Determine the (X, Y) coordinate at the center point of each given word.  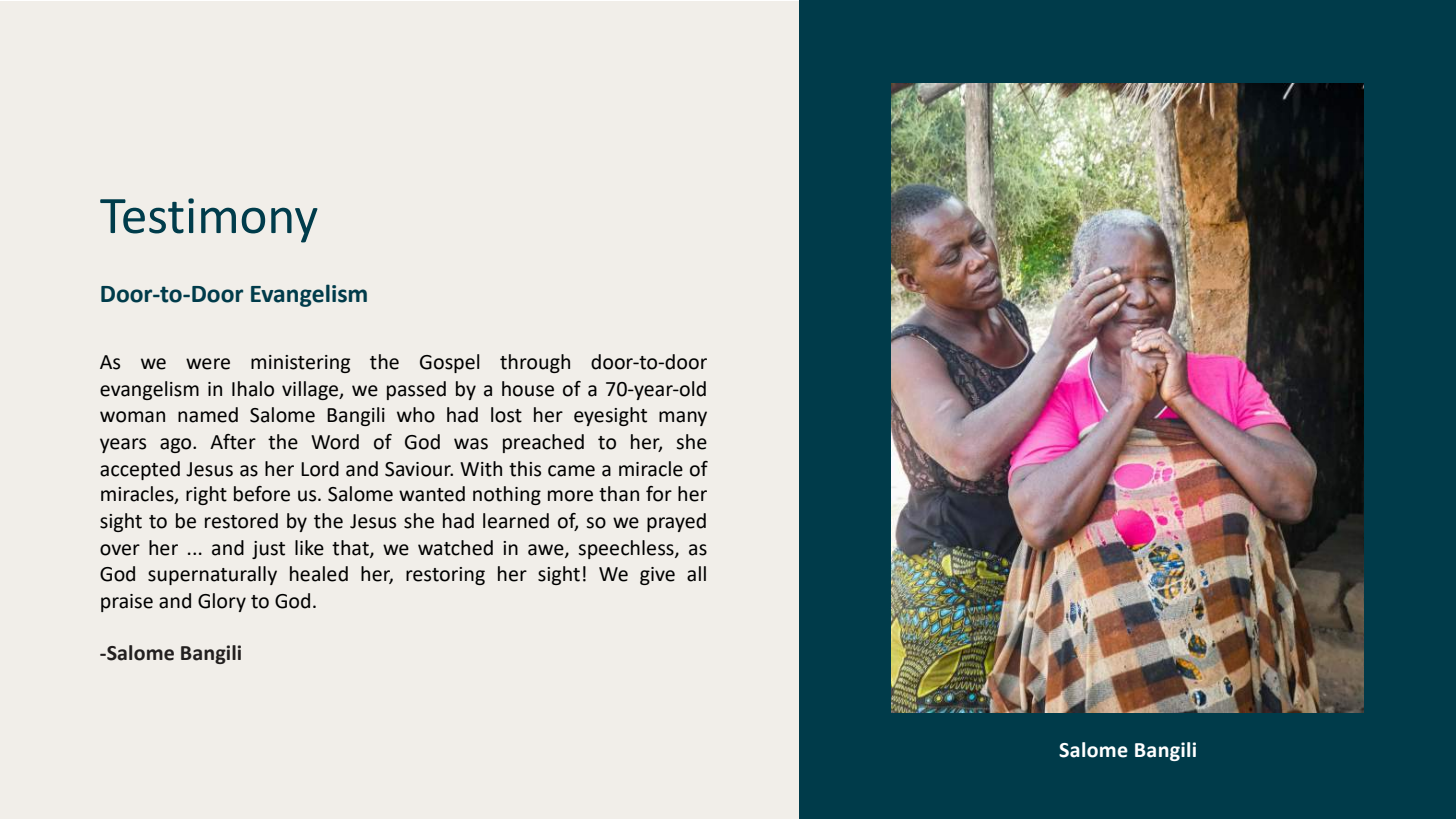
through (535, 363)
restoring (445, 576)
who (416, 415)
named (208, 415)
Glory (222, 602)
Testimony (209, 220)
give (657, 576)
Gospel (450, 363)
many (683, 418)
